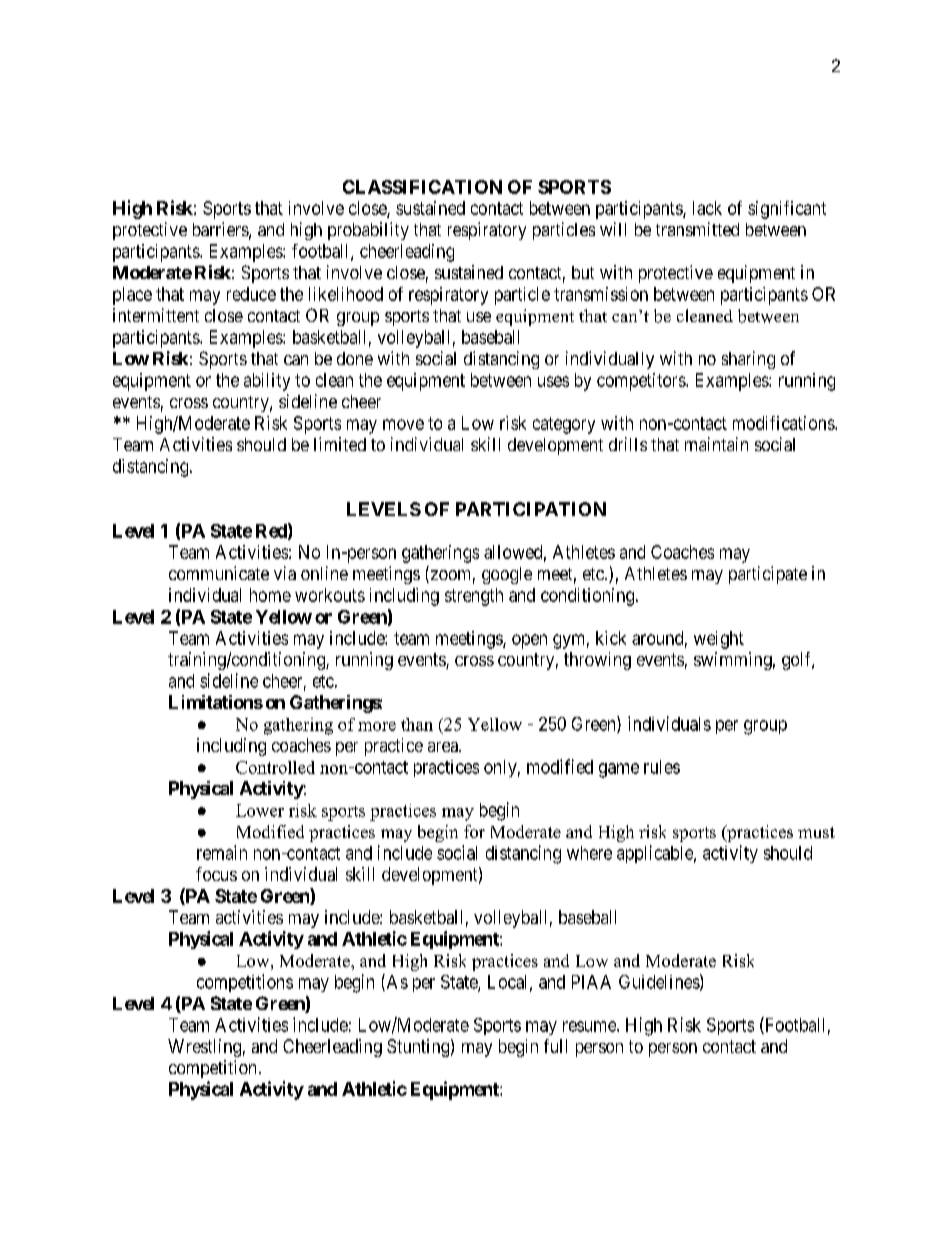 The height and width of the image is (1233, 952). What do you see at coordinates (251, 294) in the image?
I see `reduce` at bounding box center [251, 294].
